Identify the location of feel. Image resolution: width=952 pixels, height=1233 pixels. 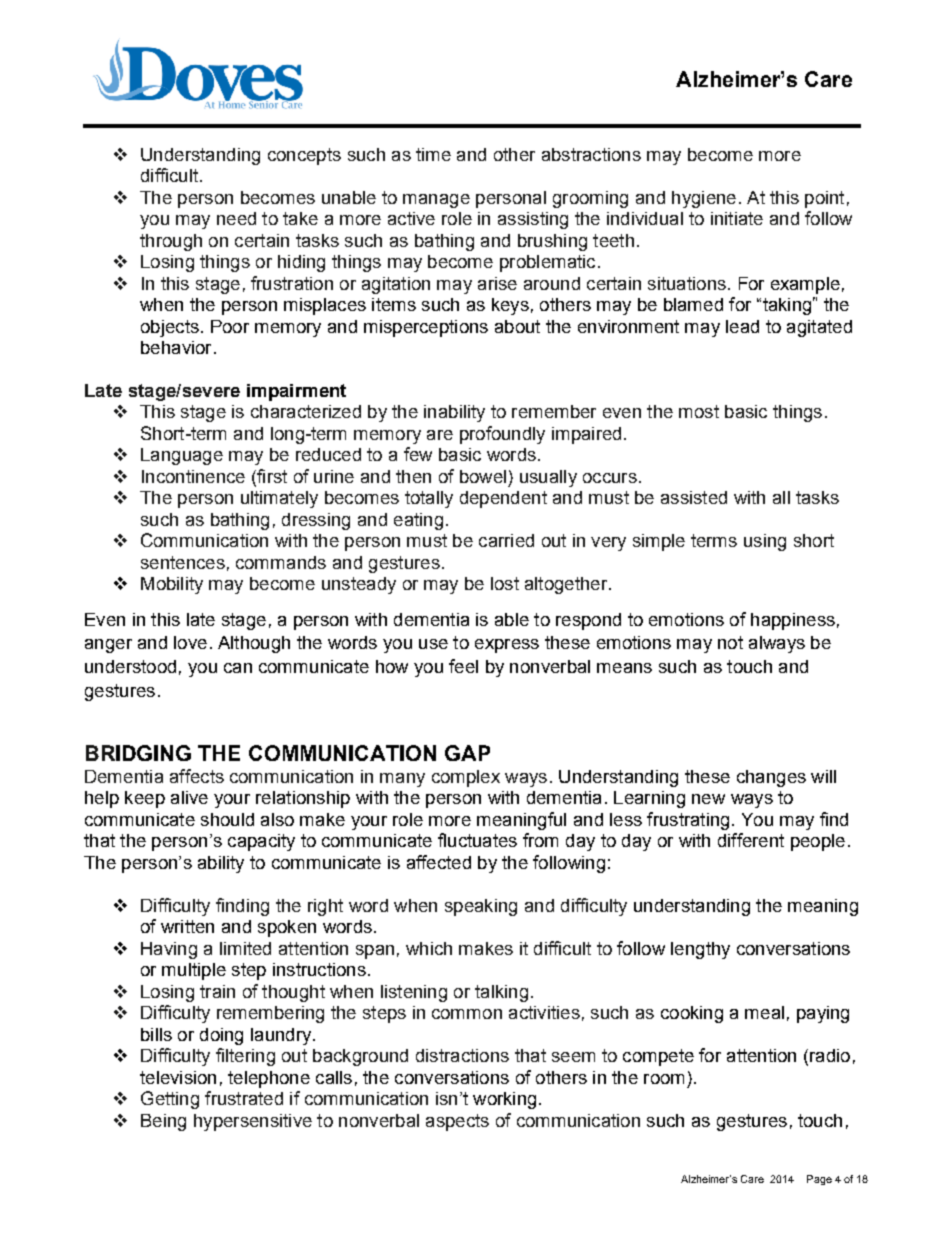
(463, 666).
